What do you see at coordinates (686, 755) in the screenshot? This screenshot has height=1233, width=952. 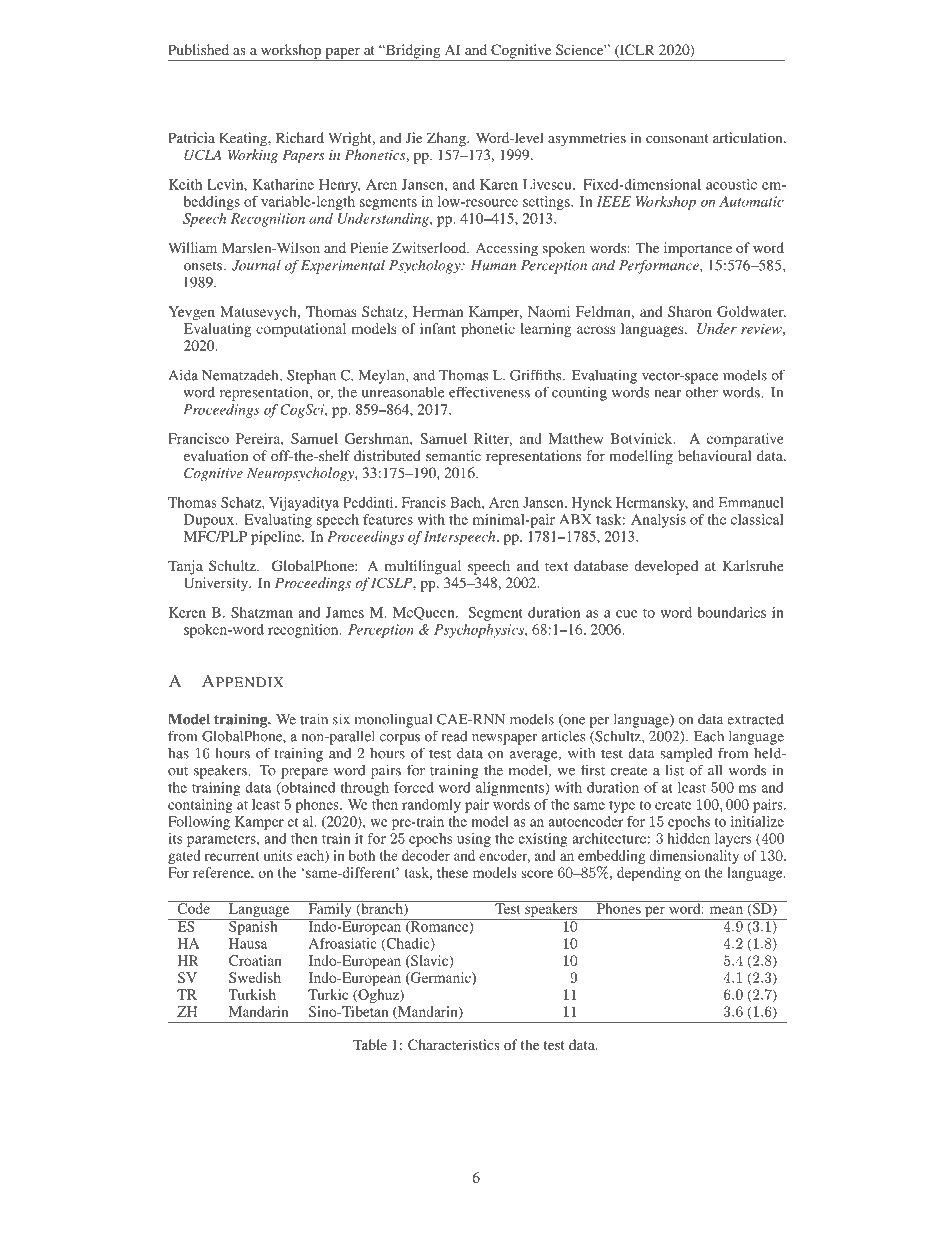 I see `sampled` at bounding box center [686, 755].
